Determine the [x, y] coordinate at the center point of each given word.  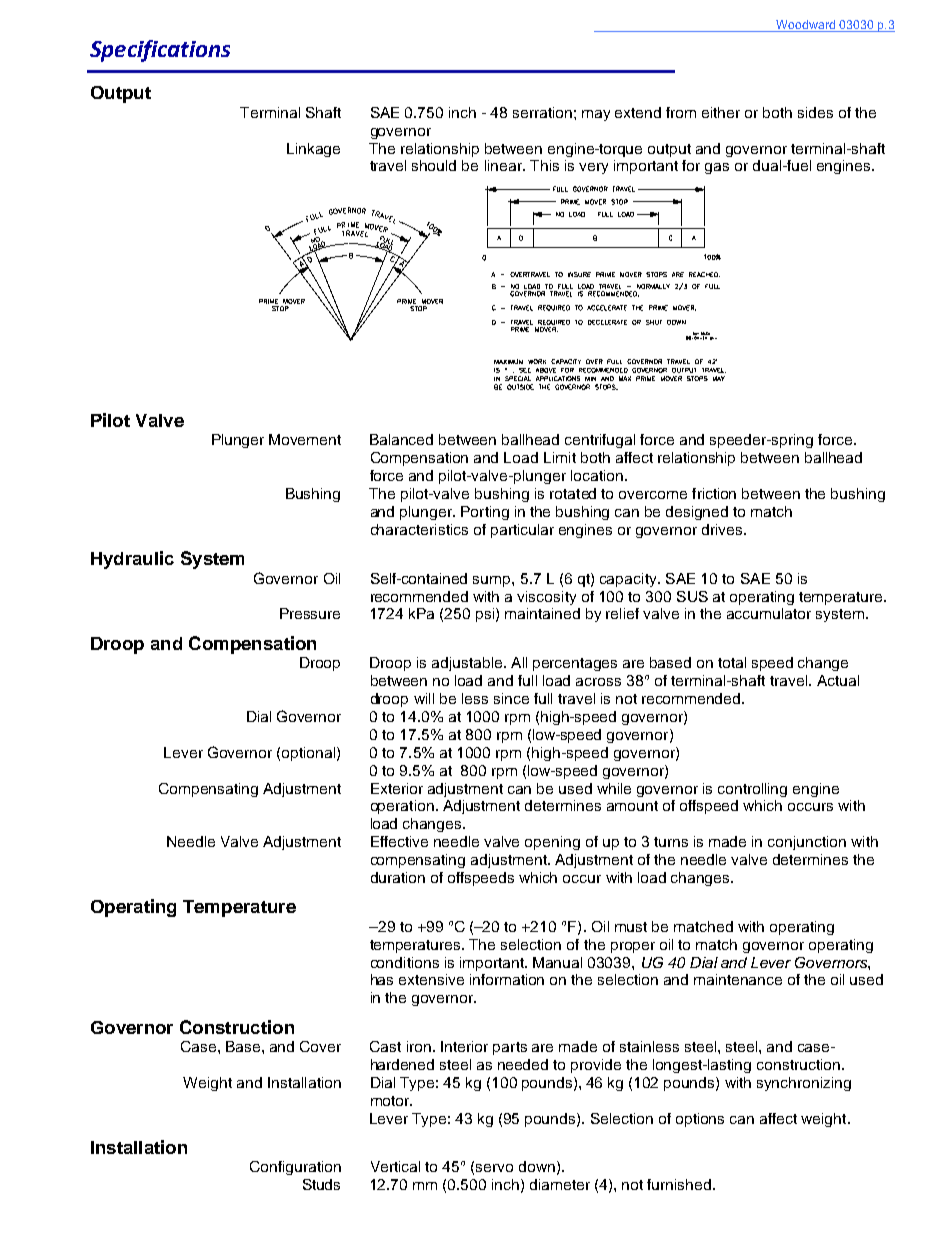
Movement [305, 439]
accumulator [769, 613]
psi [485, 615]
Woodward [805, 26]
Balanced [401, 439]
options [700, 1120]
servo [494, 1168]
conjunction [807, 843]
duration [398, 877]
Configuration [295, 1168]
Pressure [310, 613]
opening [552, 843]
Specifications [160, 51]
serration [542, 112]
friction [714, 493]
